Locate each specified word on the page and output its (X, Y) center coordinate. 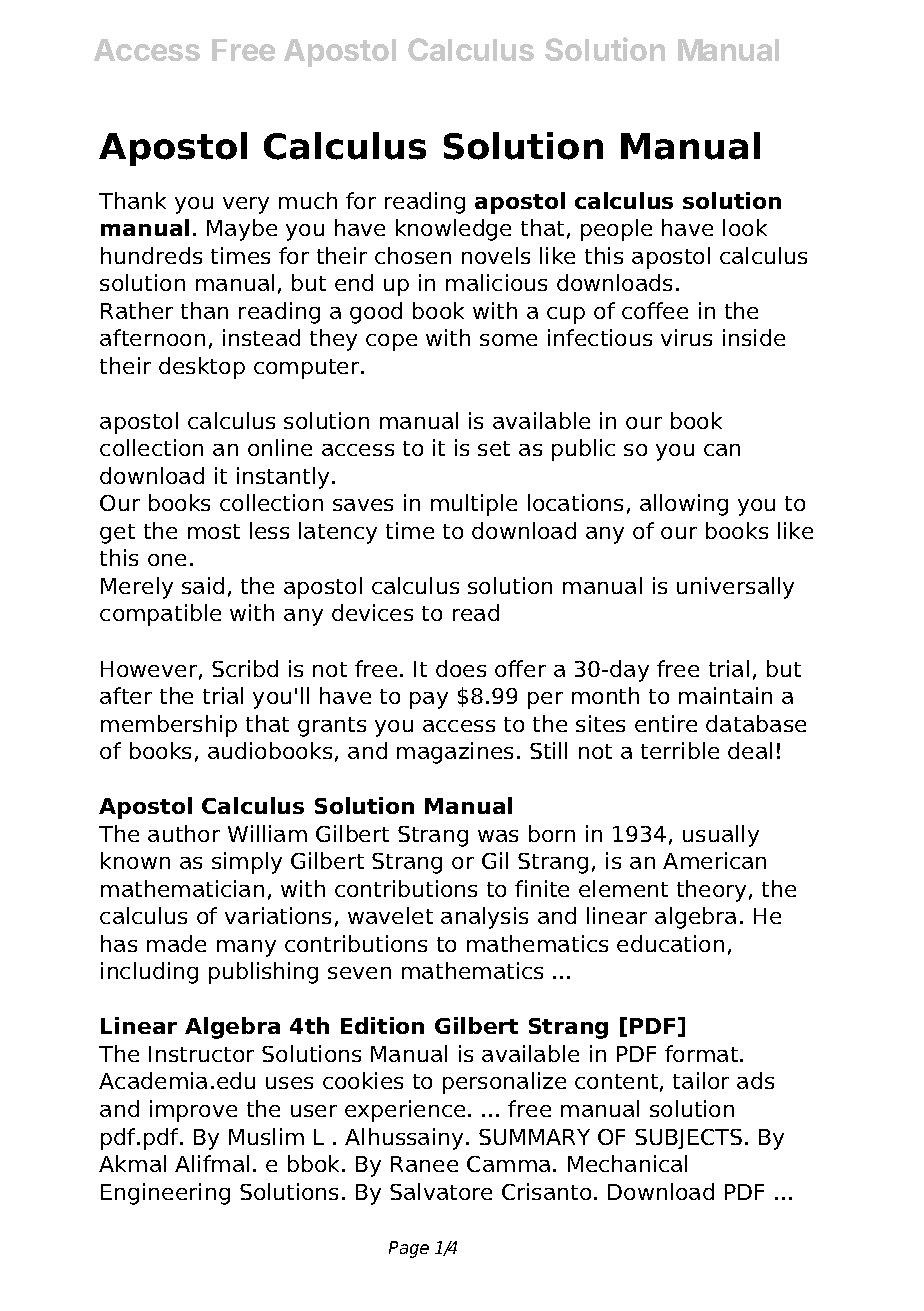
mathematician (182, 888)
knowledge (453, 230)
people (616, 230)
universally (735, 588)
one (167, 560)
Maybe (242, 230)
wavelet (390, 915)
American (714, 860)
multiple (474, 505)
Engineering (165, 1194)
